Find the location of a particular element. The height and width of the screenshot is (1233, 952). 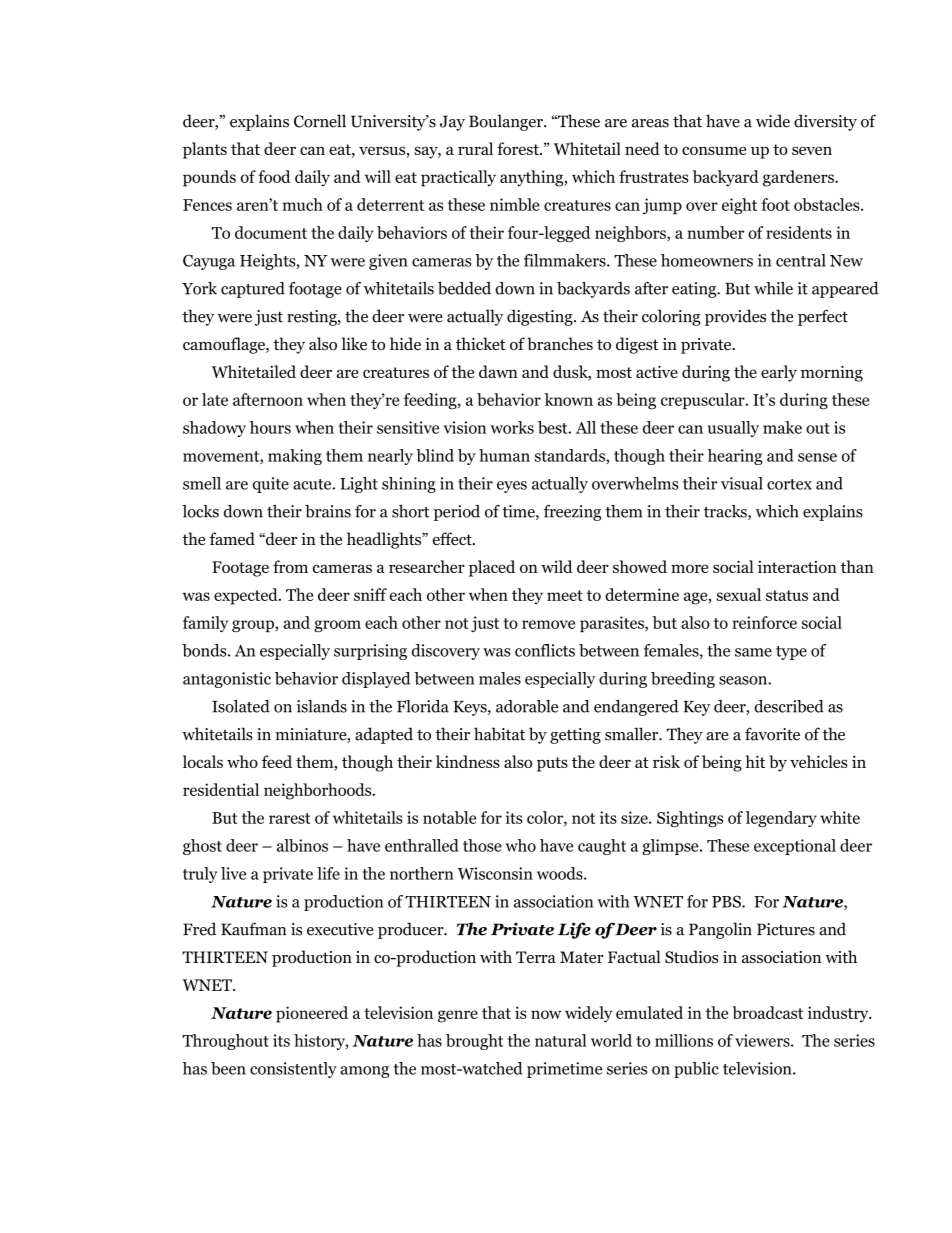

camouflage is located at coordinates (225, 345).
